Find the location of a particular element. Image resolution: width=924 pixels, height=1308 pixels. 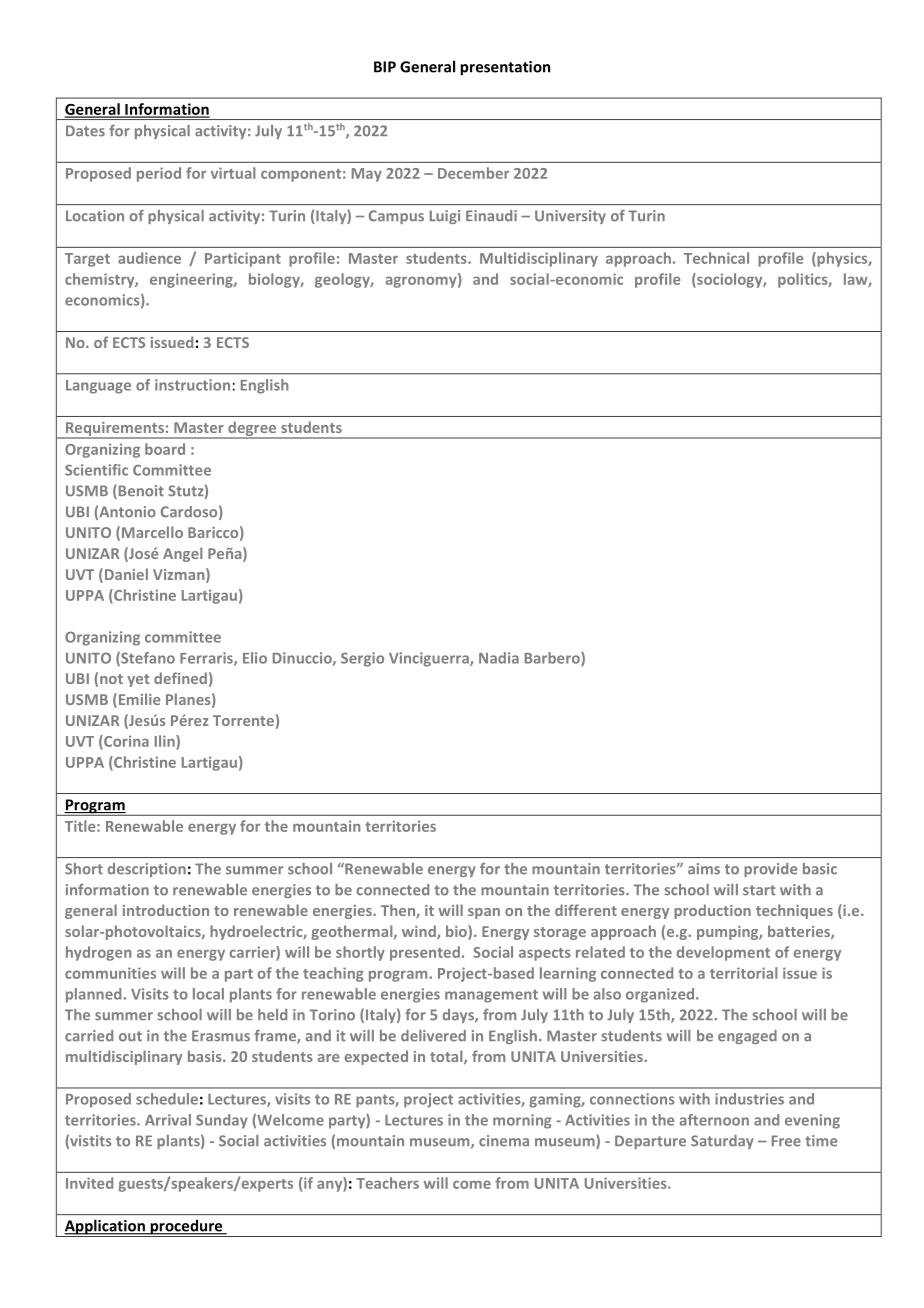

presentation is located at coordinates (505, 68).
